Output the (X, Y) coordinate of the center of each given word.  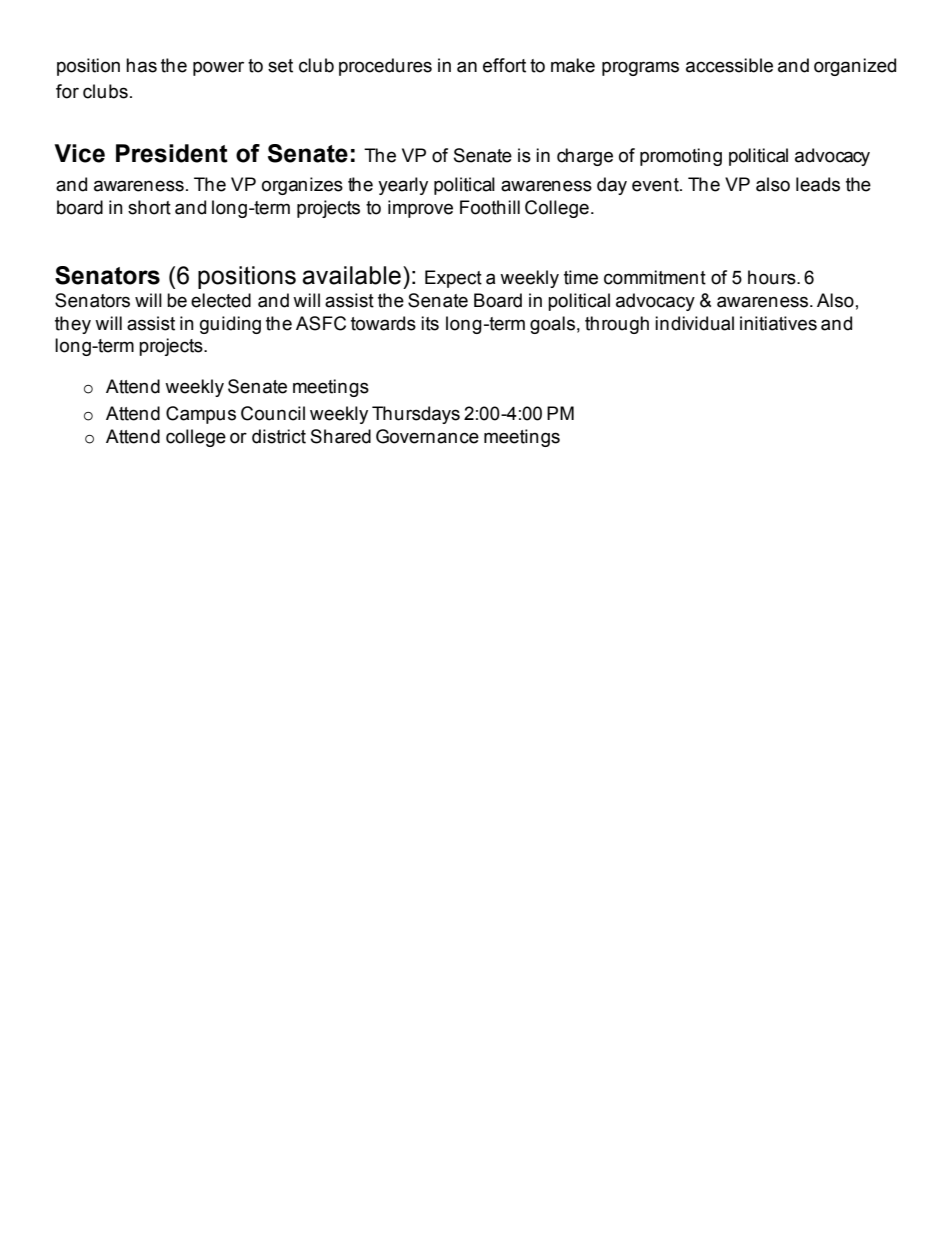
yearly (403, 186)
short (149, 207)
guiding (230, 325)
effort (504, 65)
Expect (453, 279)
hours (773, 277)
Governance (427, 436)
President (172, 153)
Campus (201, 415)
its (430, 323)
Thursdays (416, 415)
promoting (681, 157)
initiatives (778, 323)
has (141, 65)
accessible (729, 65)
